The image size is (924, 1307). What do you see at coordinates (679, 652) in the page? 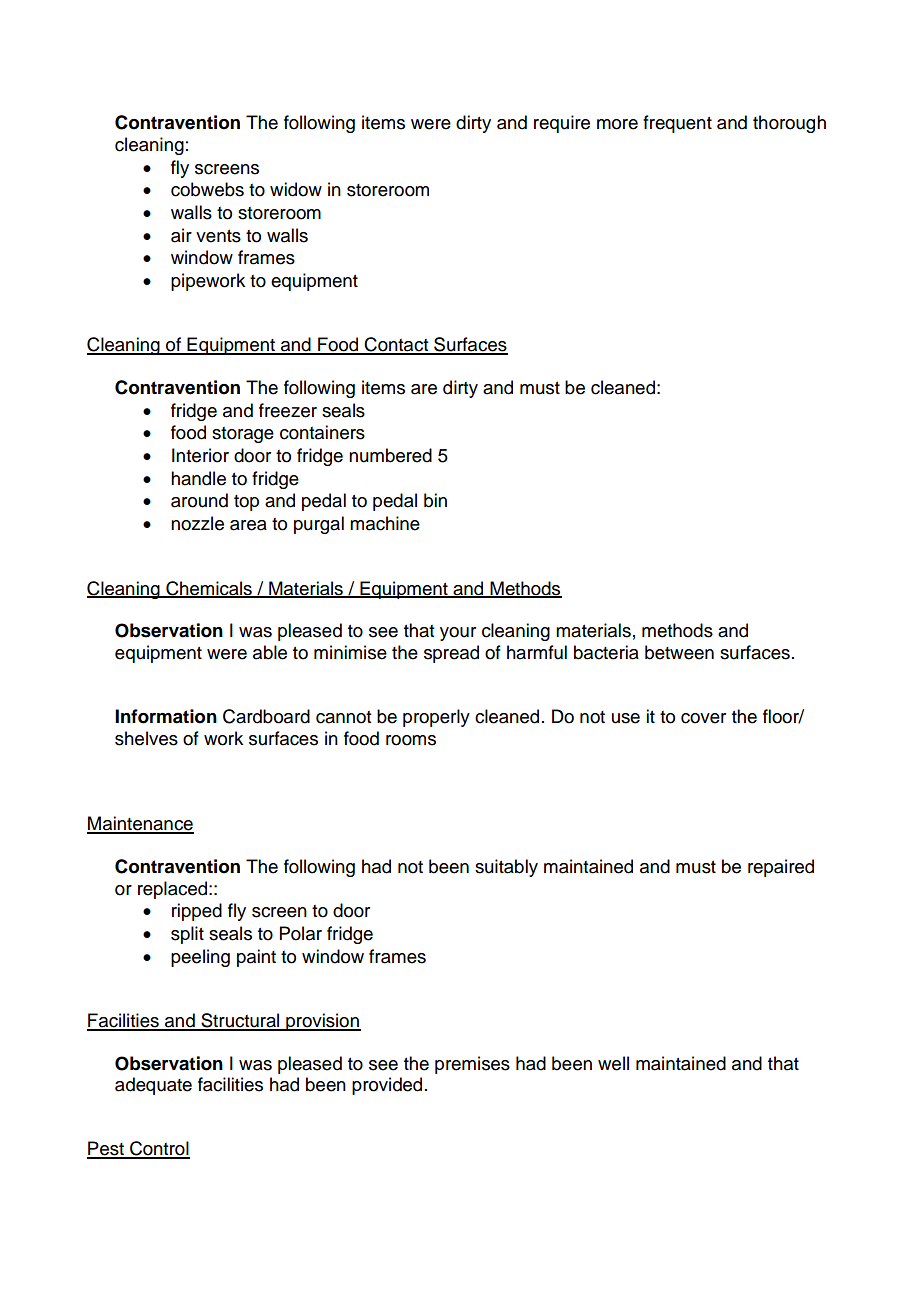
I see `between` at bounding box center [679, 652].
